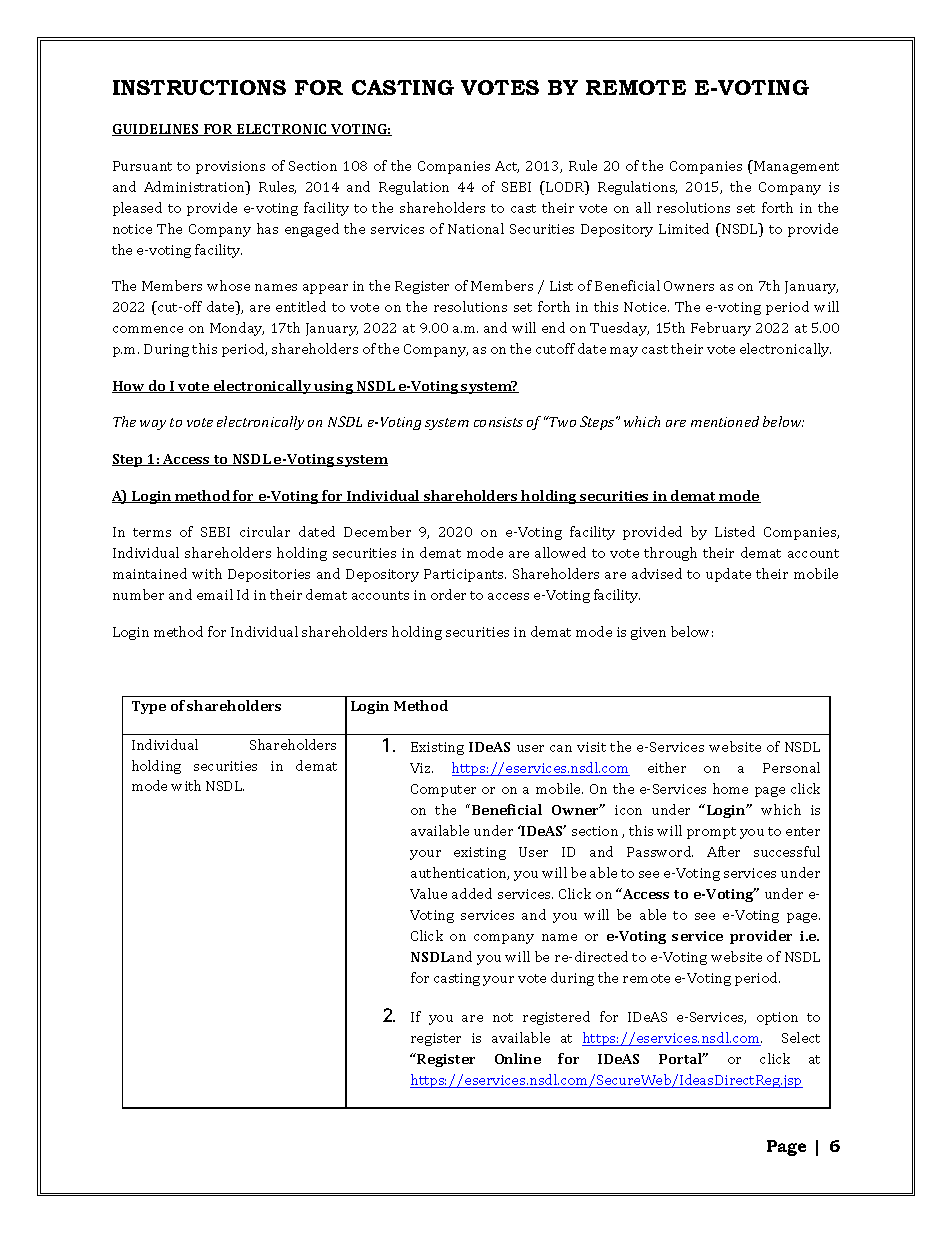 The image size is (952, 1233). What do you see at coordinates (721, 329) in the screenshot?
I see `February` at bounding box center [721, 329].
